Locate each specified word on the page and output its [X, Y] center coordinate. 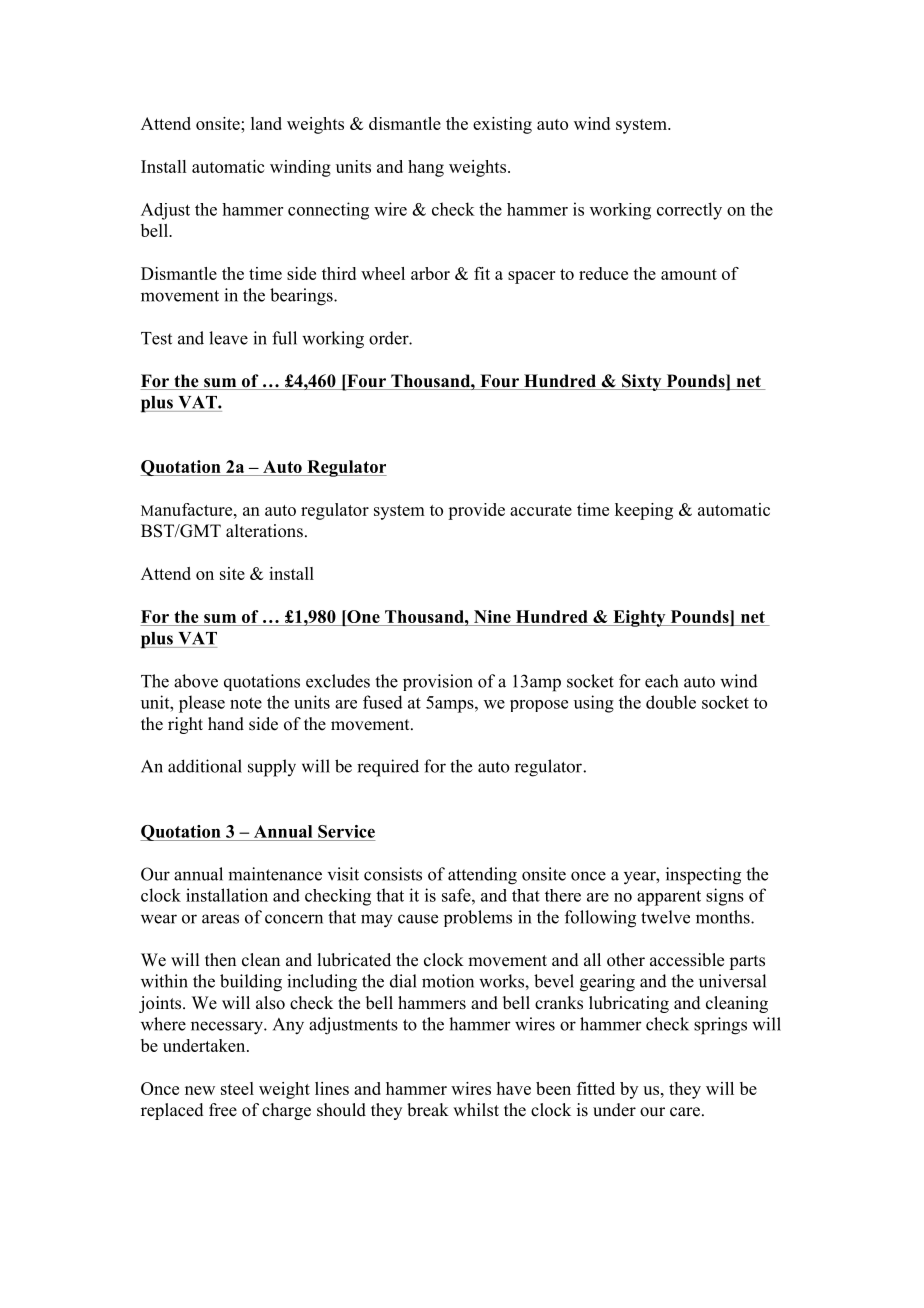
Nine [492, 616]
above [196, 681]
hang [426, 168]
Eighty [639, 618]
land [266, 123]
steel [237, 1088]
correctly [689, 211]
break [428, 1110]
